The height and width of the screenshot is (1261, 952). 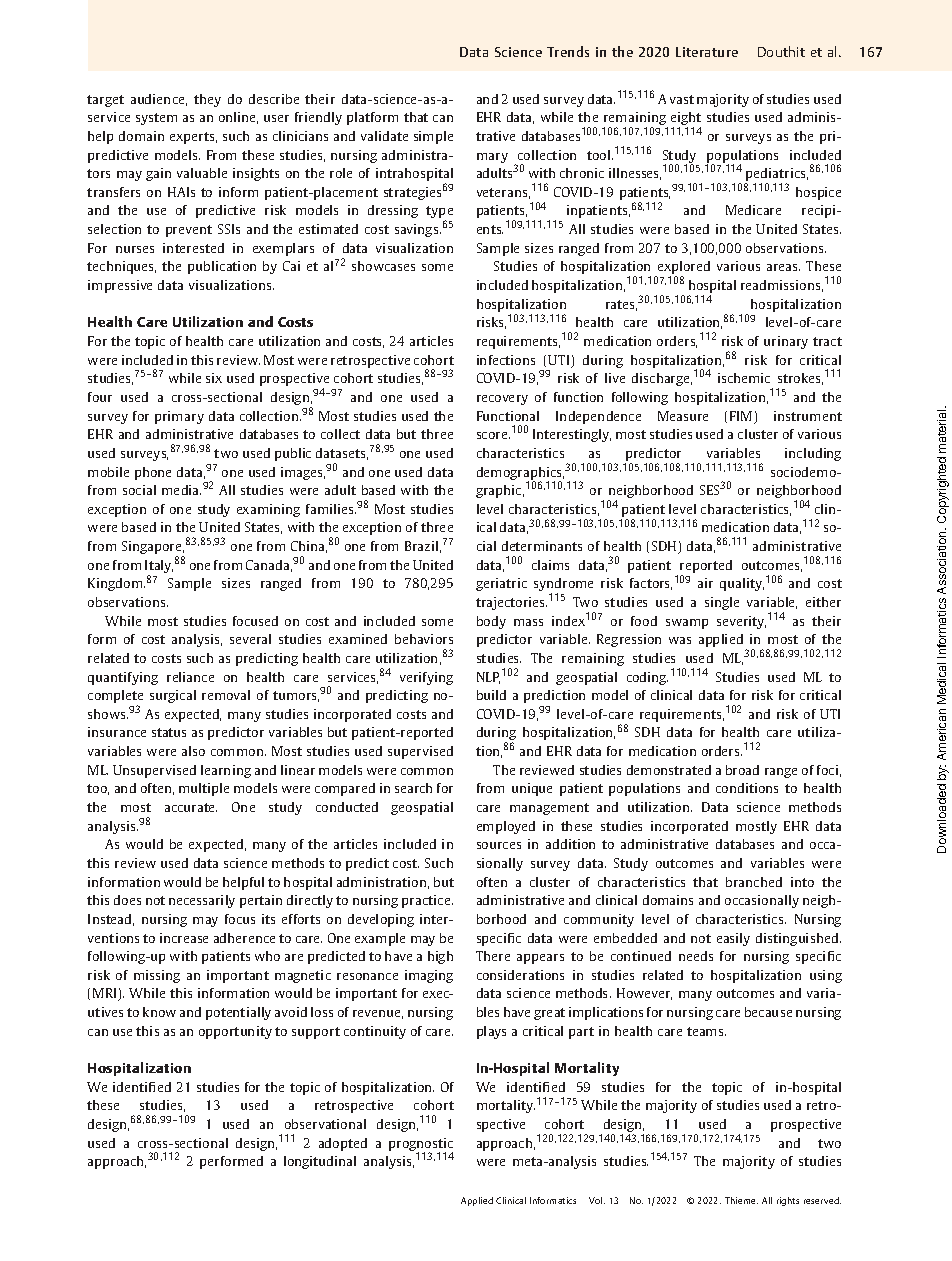 I want to click on they, so click(x=207, y=100).
